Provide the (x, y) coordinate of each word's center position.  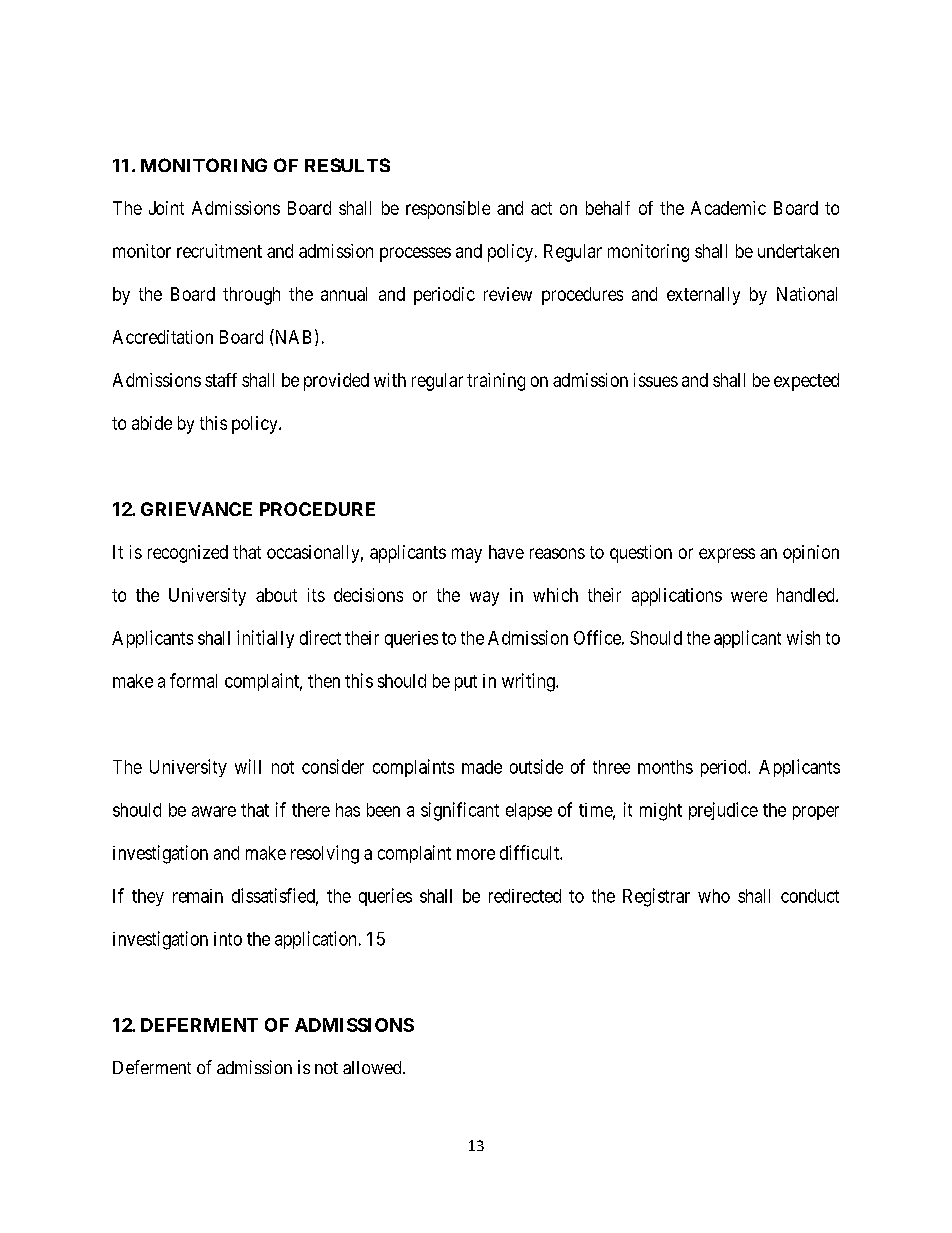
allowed (373, 1067)
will (248, 766)
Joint (166, 208)
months (665, 767)
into (228, 939)
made (482, 767)
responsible (448, 210)
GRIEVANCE (196, 509)
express (727, 555)
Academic (728, 208)
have (506, 552)
